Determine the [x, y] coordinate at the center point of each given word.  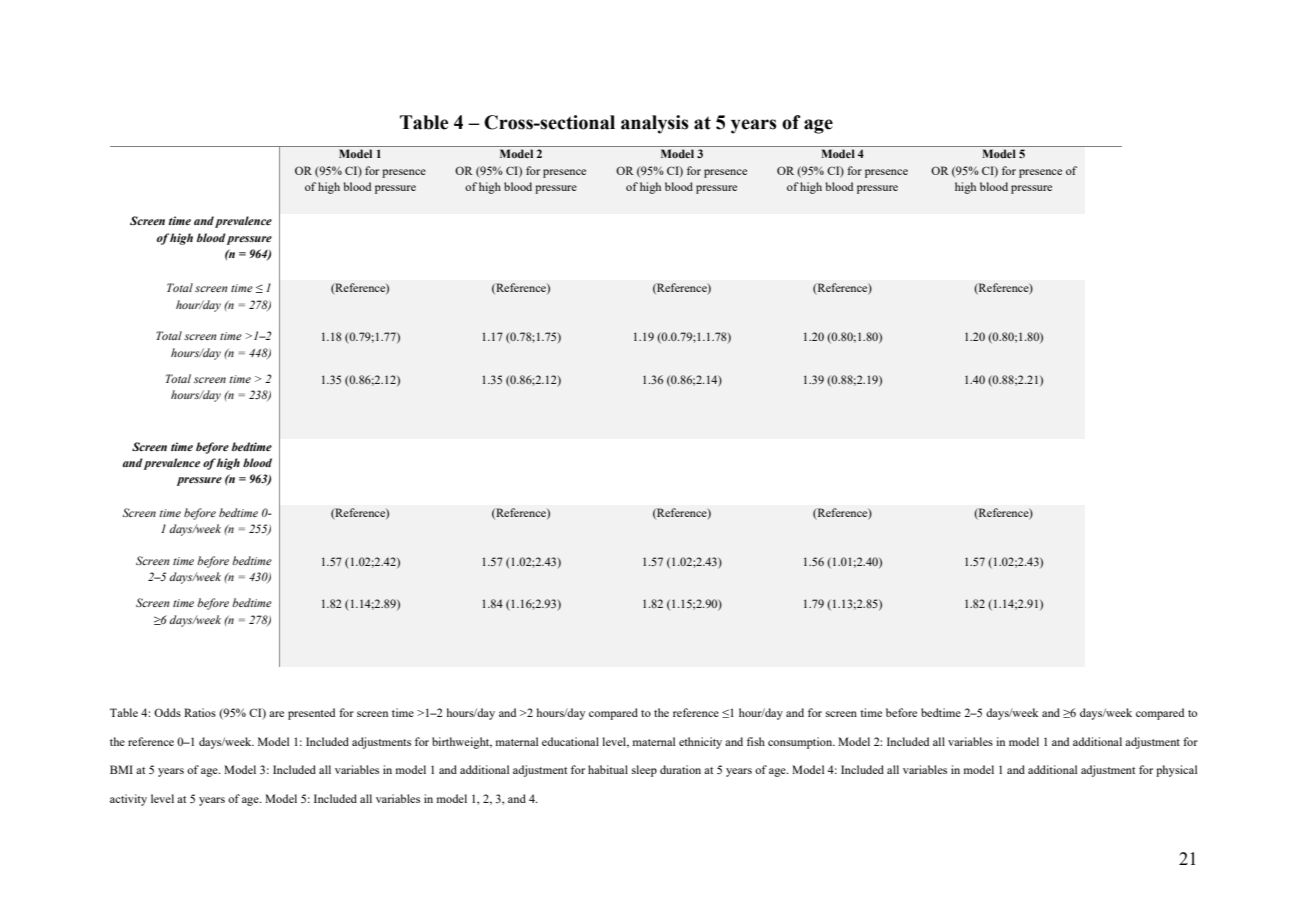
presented [311, 714]
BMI [121, 769]
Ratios [200, 712]
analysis [655, 124]
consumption [801, 743]
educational [570, 741]
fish [756, 741]
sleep [644, 771]
